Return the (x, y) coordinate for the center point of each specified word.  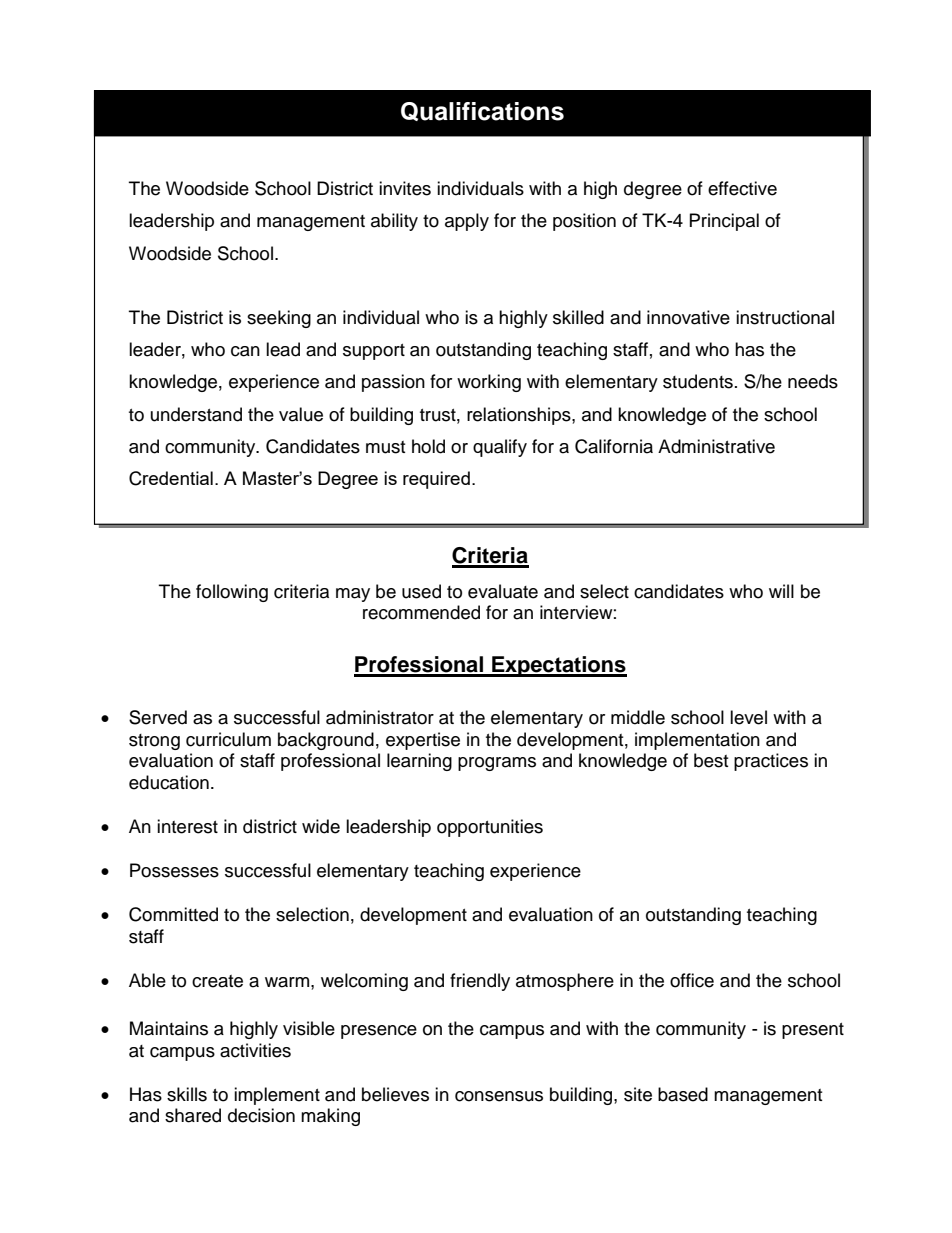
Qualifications (482, 111)
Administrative (716, 446)
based (683, 1094)
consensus (499, 1096)
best (711, 760)
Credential (171, 478)
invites (405, 188)
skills (187, 1094)
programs (497, 764)
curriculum (228, 739)
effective (742, 188)
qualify (500, 448)
